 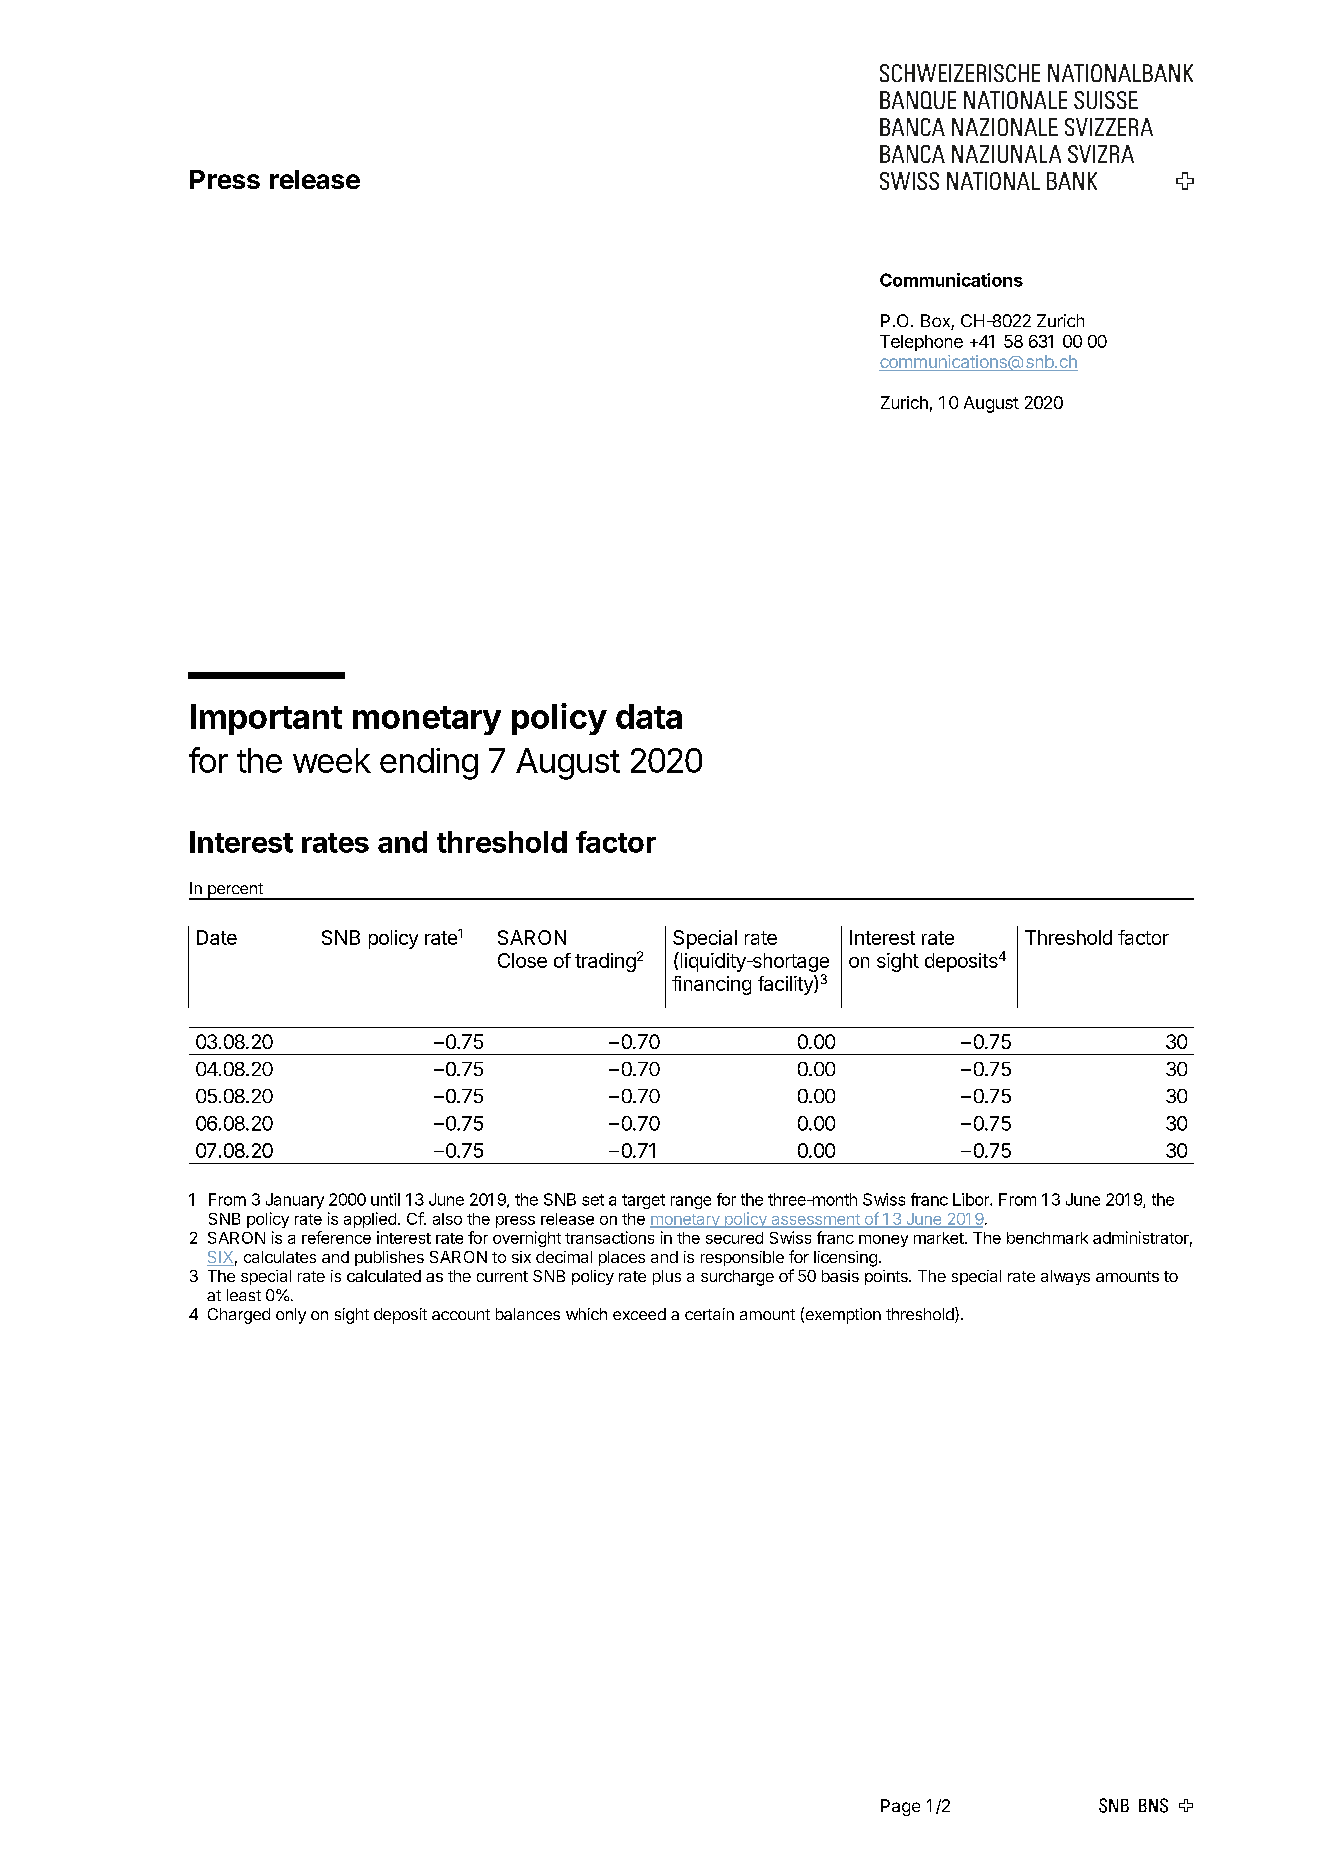 I want to click on financing, so click(x=711, y=985).
